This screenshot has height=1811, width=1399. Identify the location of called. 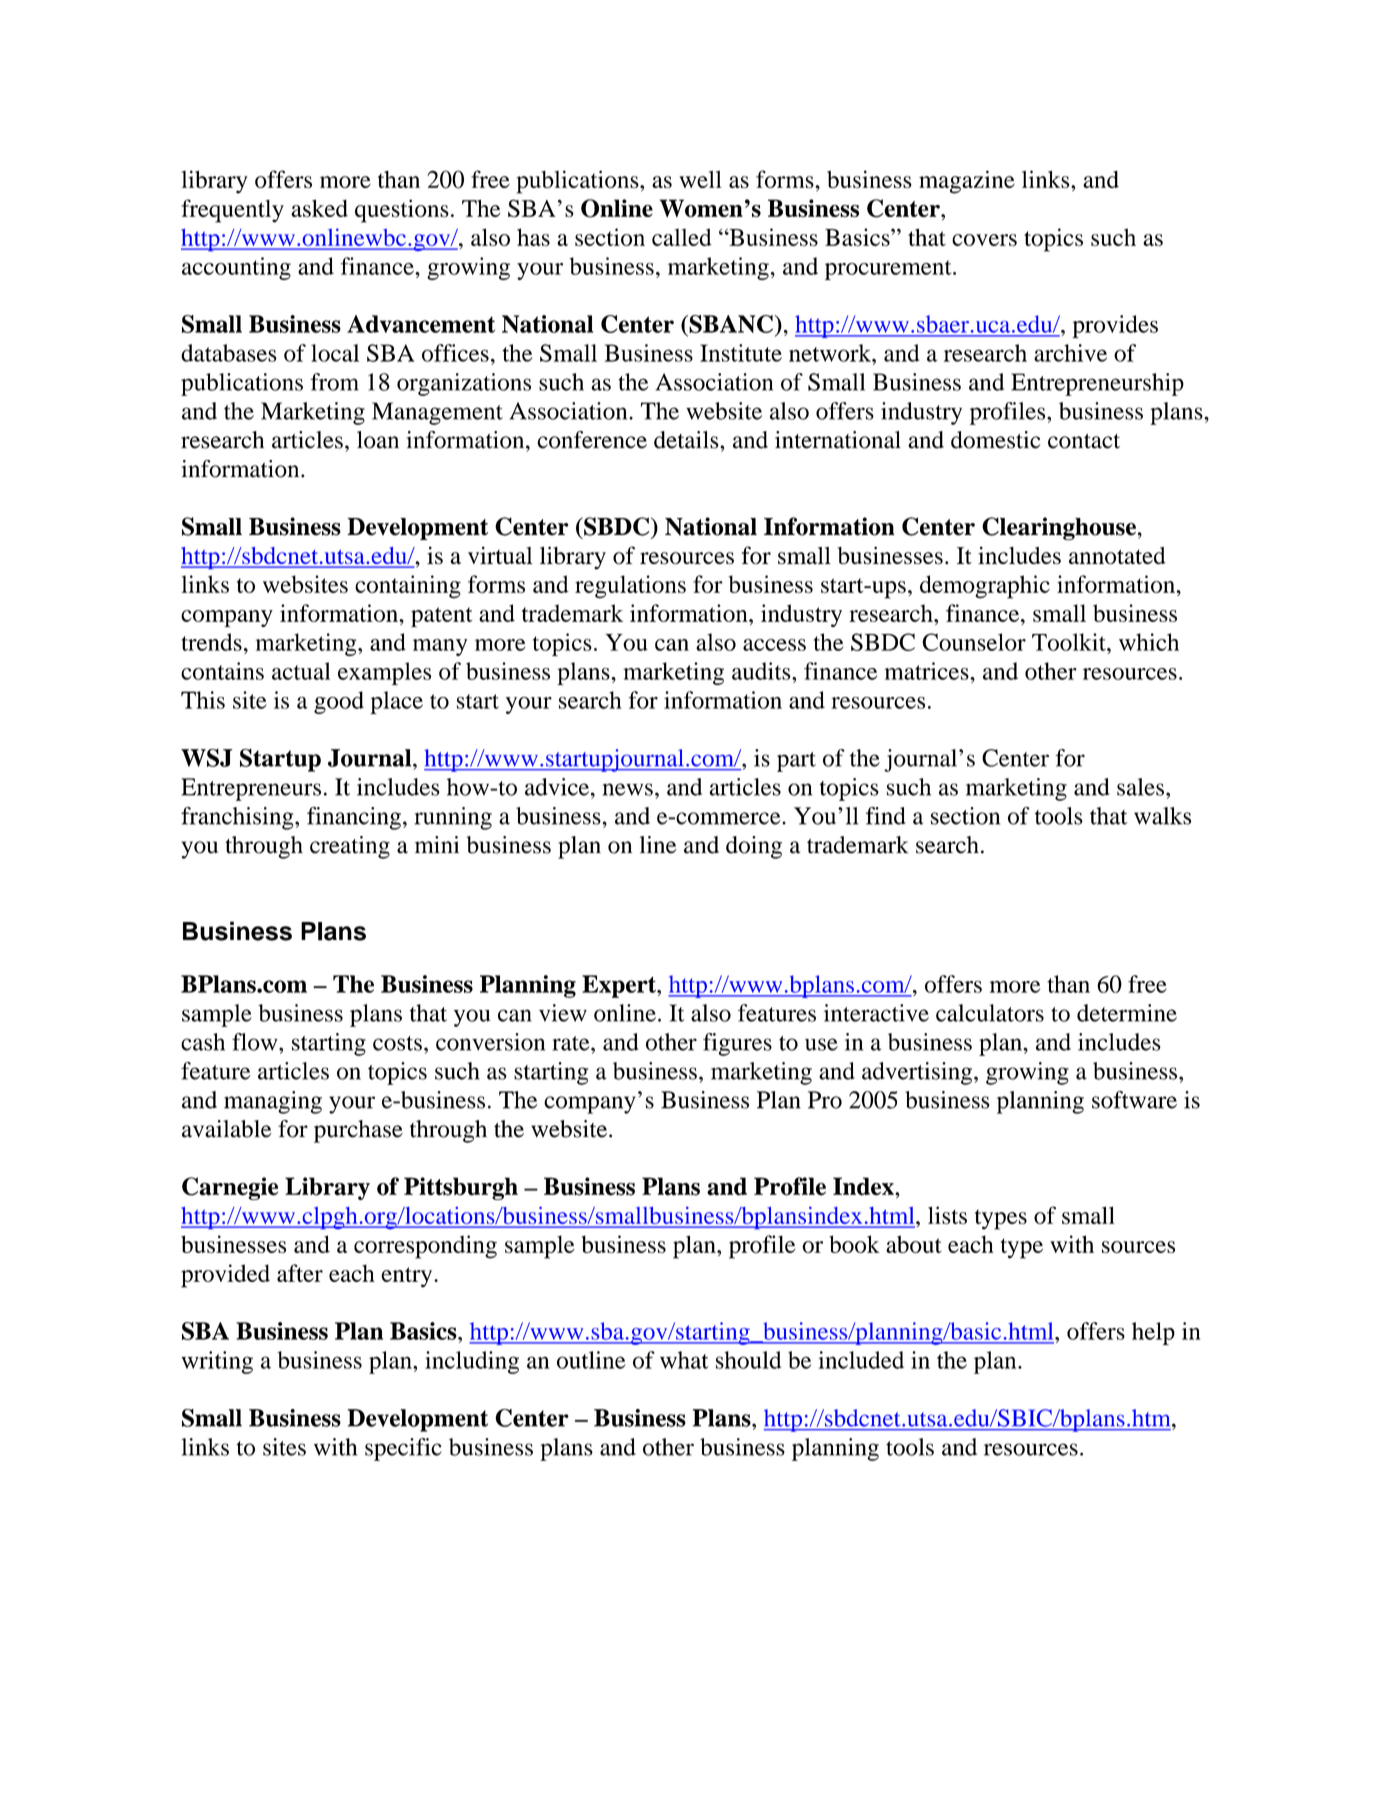
(682, 237).
